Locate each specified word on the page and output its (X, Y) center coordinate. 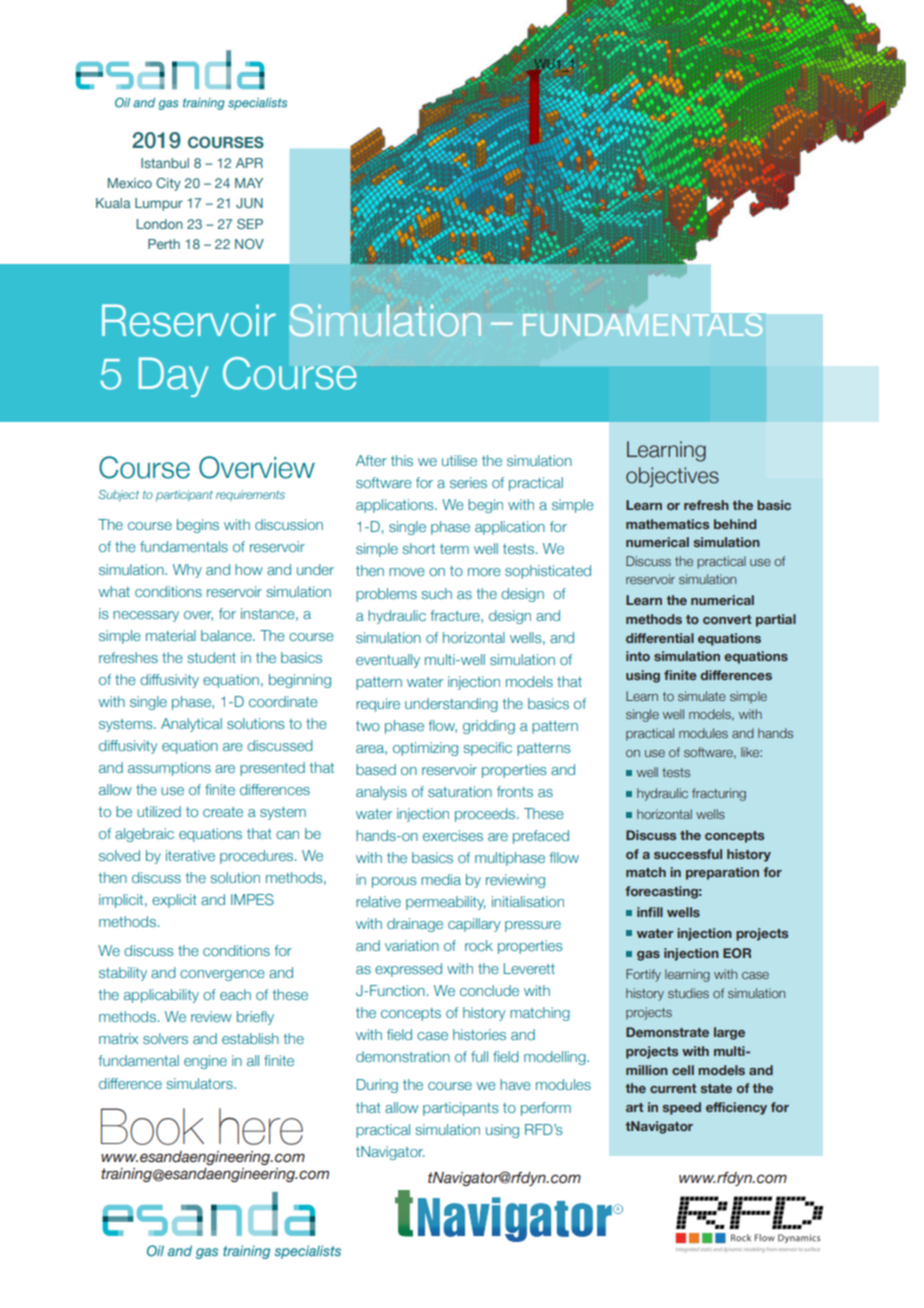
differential (660, 638)
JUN (249, 203)
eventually (388, 661)
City (168, 184)
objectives (672, 477)
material (171, 635)
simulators (200, 1083)
